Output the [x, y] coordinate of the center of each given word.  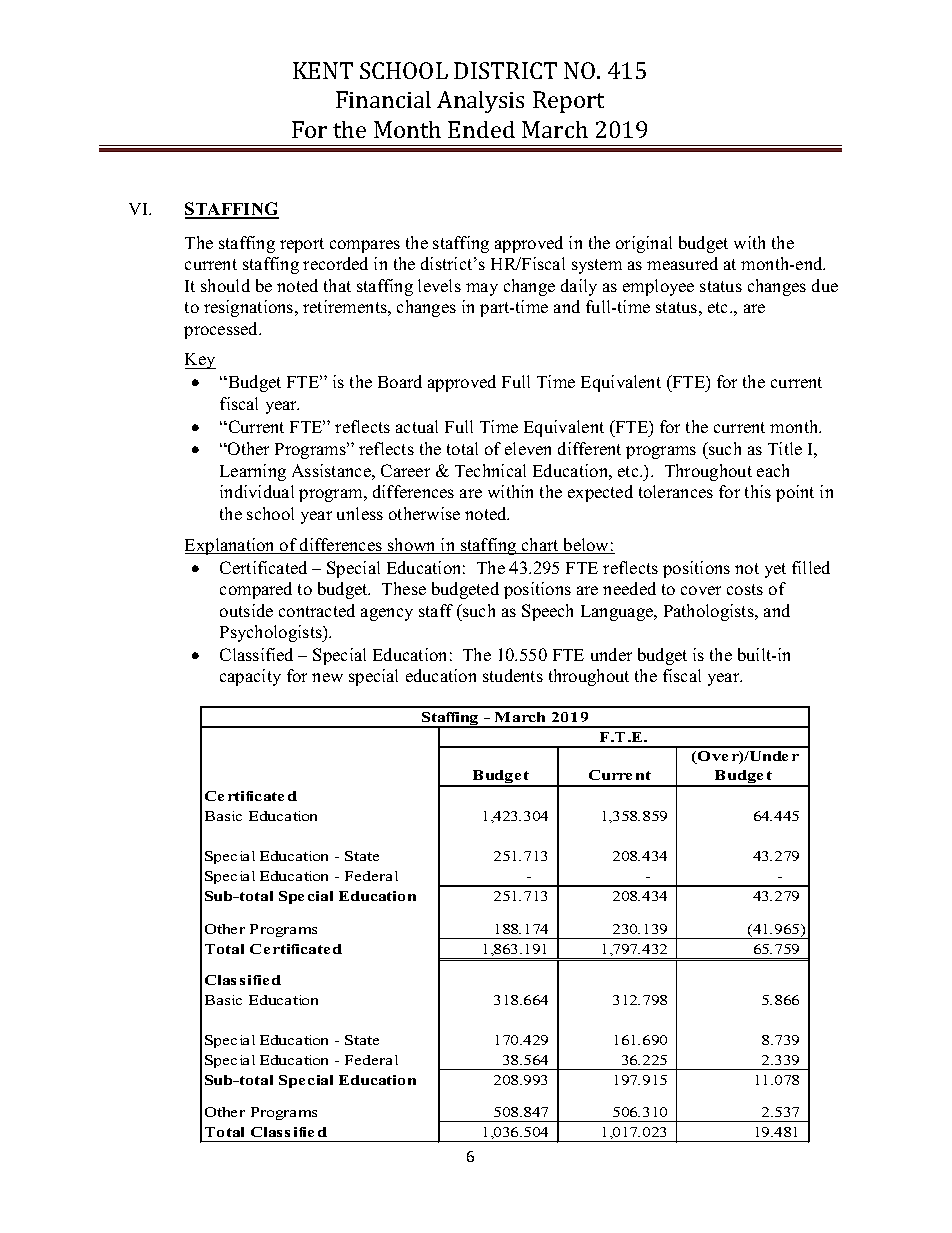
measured [682, 263]
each [773, 470]
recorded [335, 263]
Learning [253, 472]
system [597, 266]
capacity [250, 677]
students [513, 675]
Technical [490, 470]
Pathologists [710, 612]
